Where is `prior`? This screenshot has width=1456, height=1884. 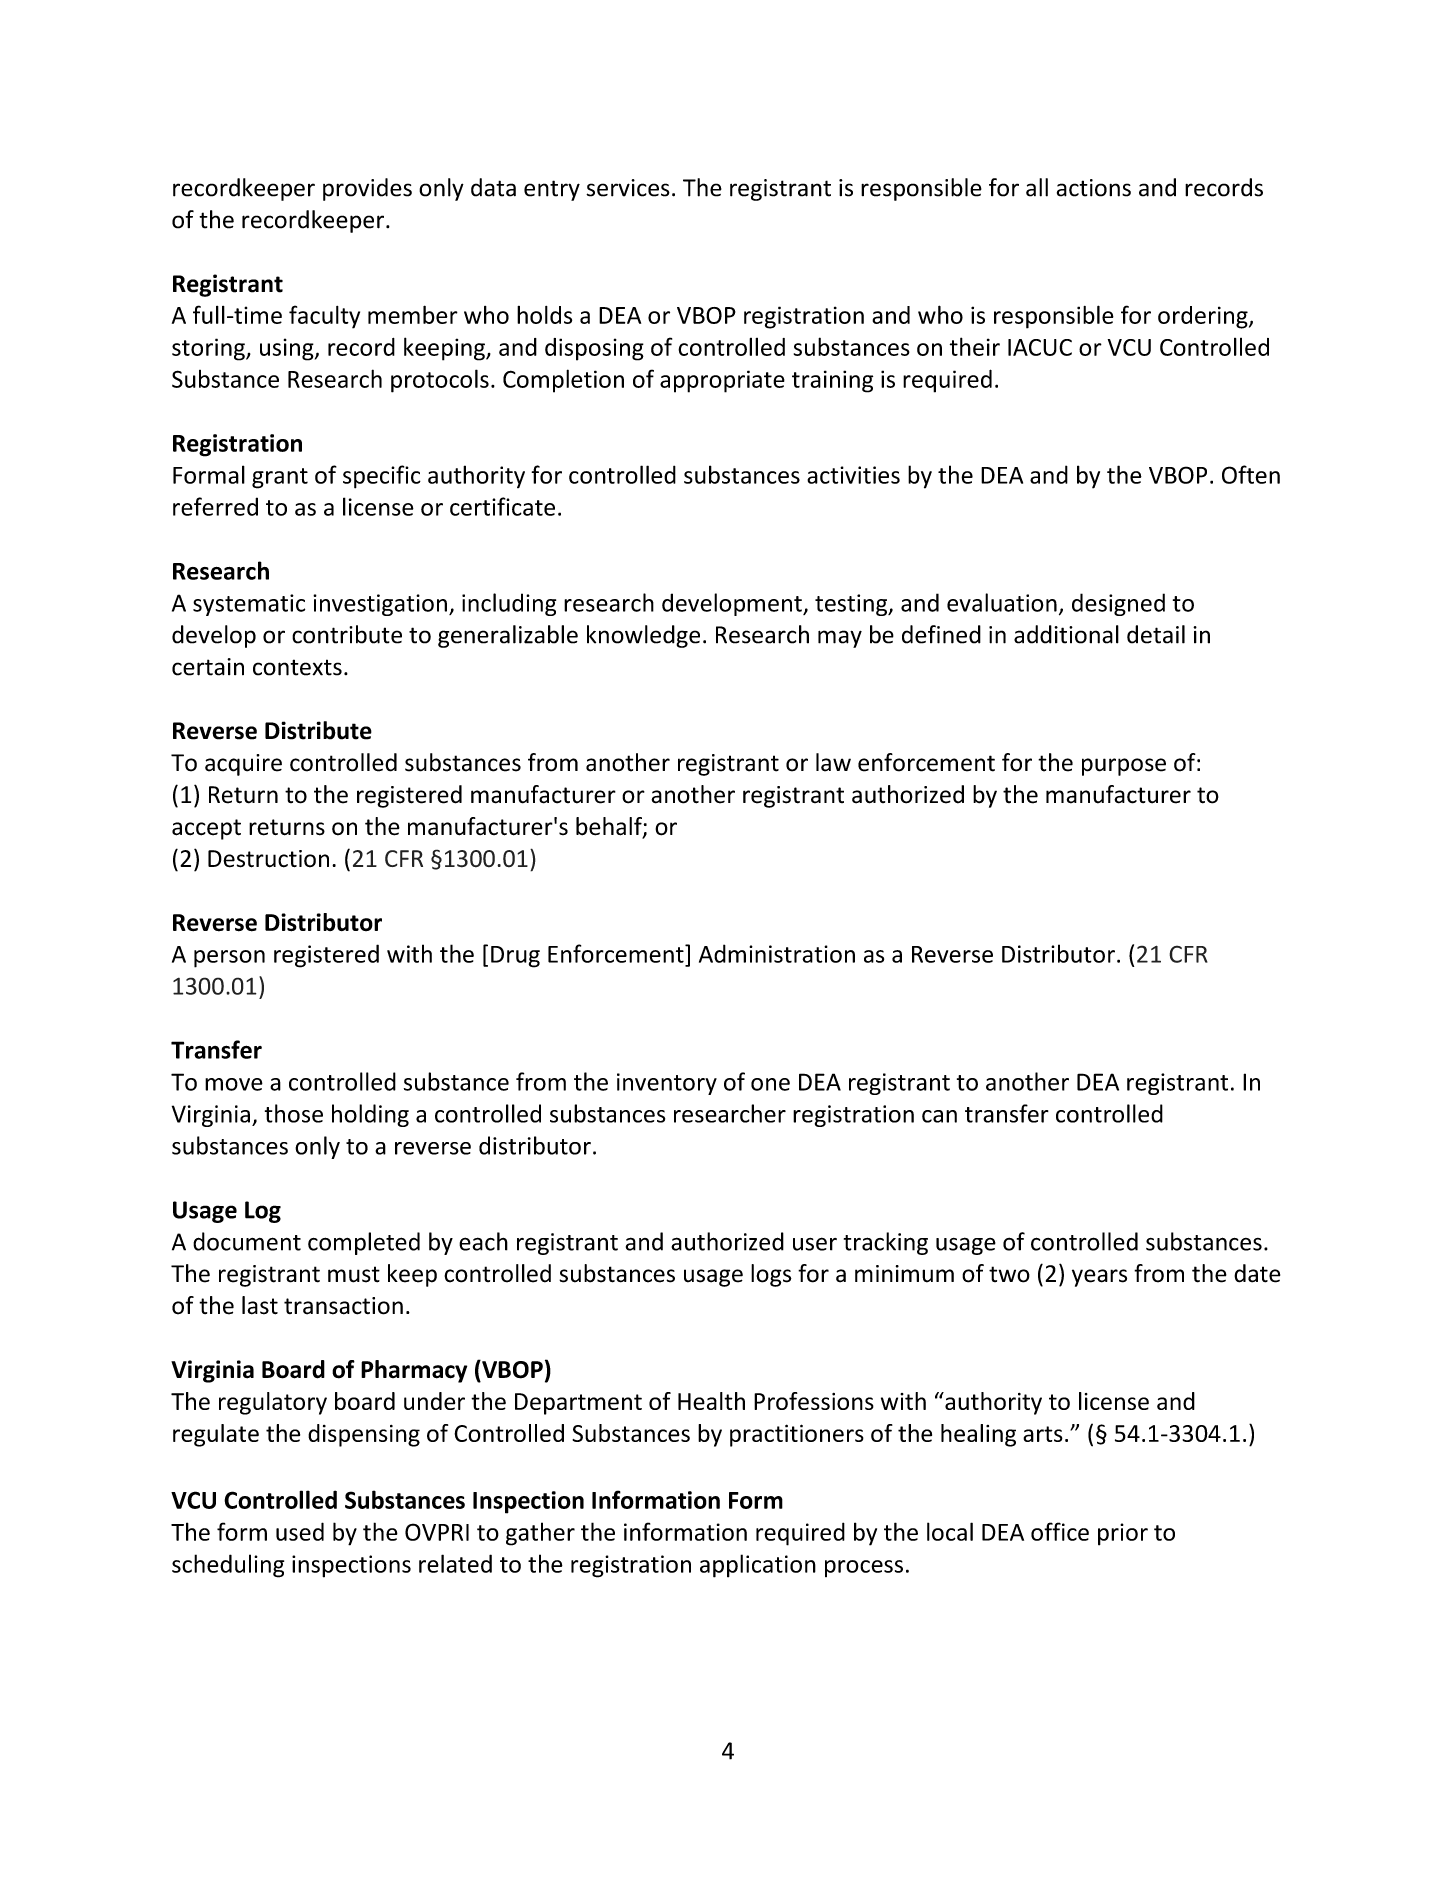
prior is located at coordinates (1123, 1534).
